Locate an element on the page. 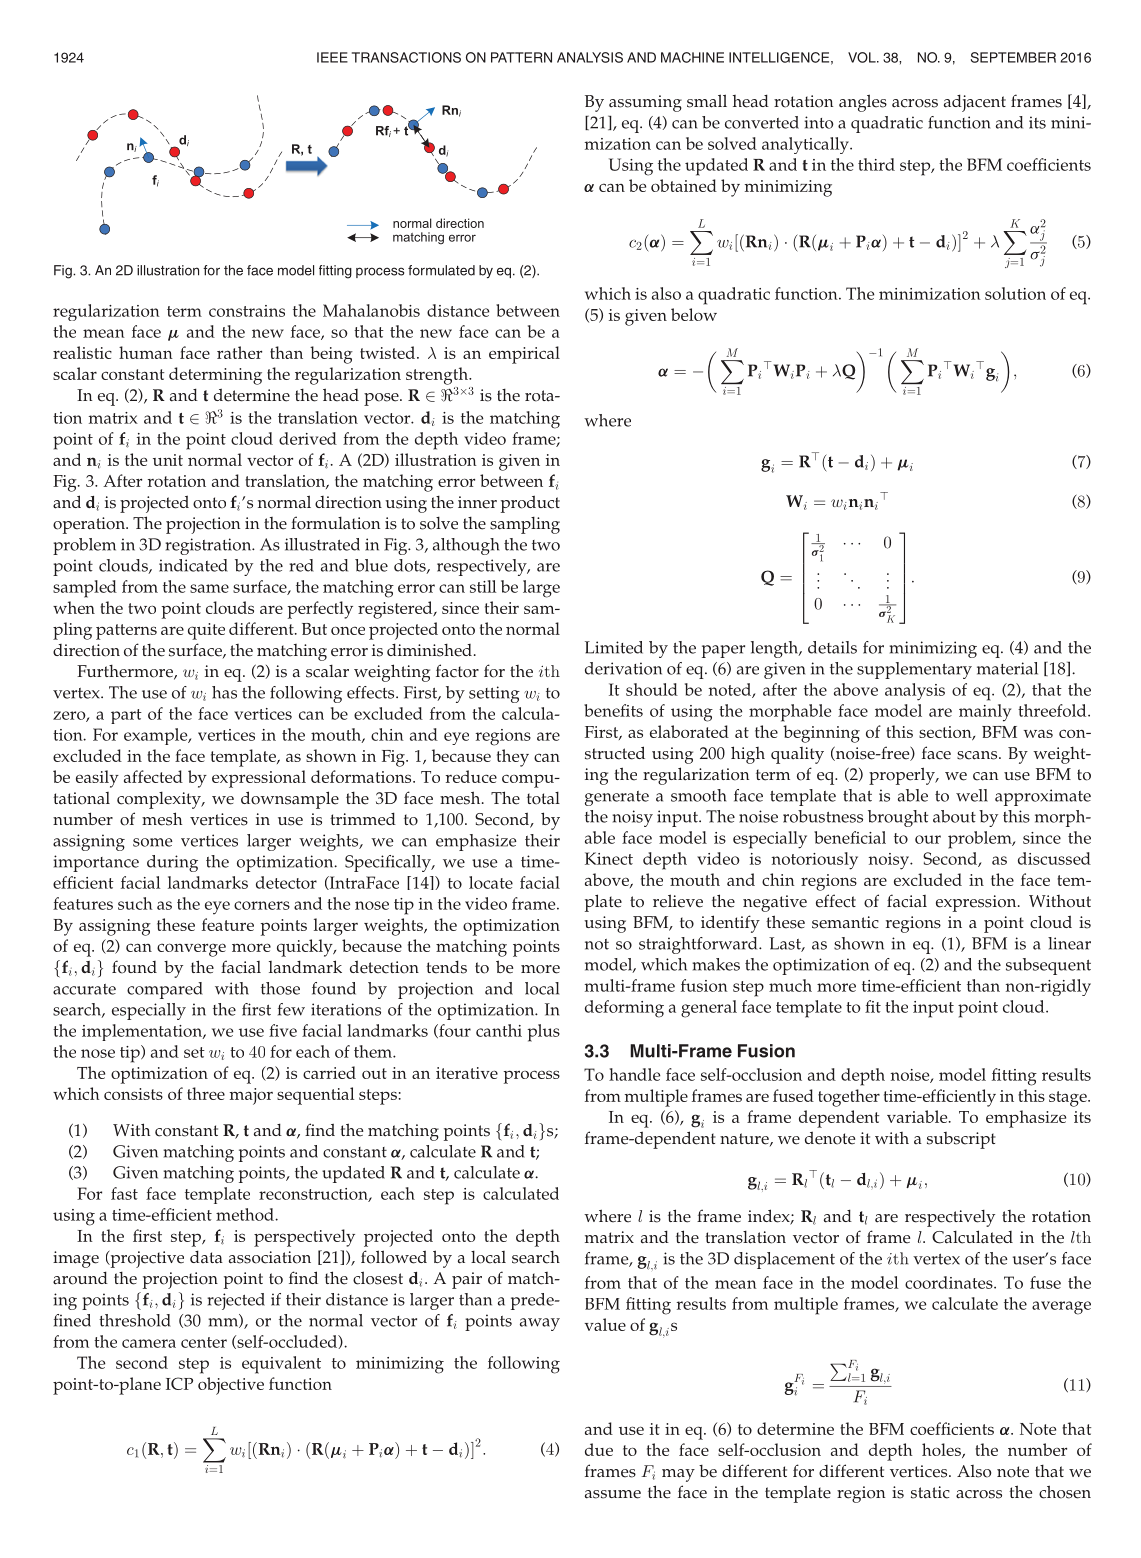 The height and width of the document is (1558, 1141). ICP is located at coordinates (179, 1383).
